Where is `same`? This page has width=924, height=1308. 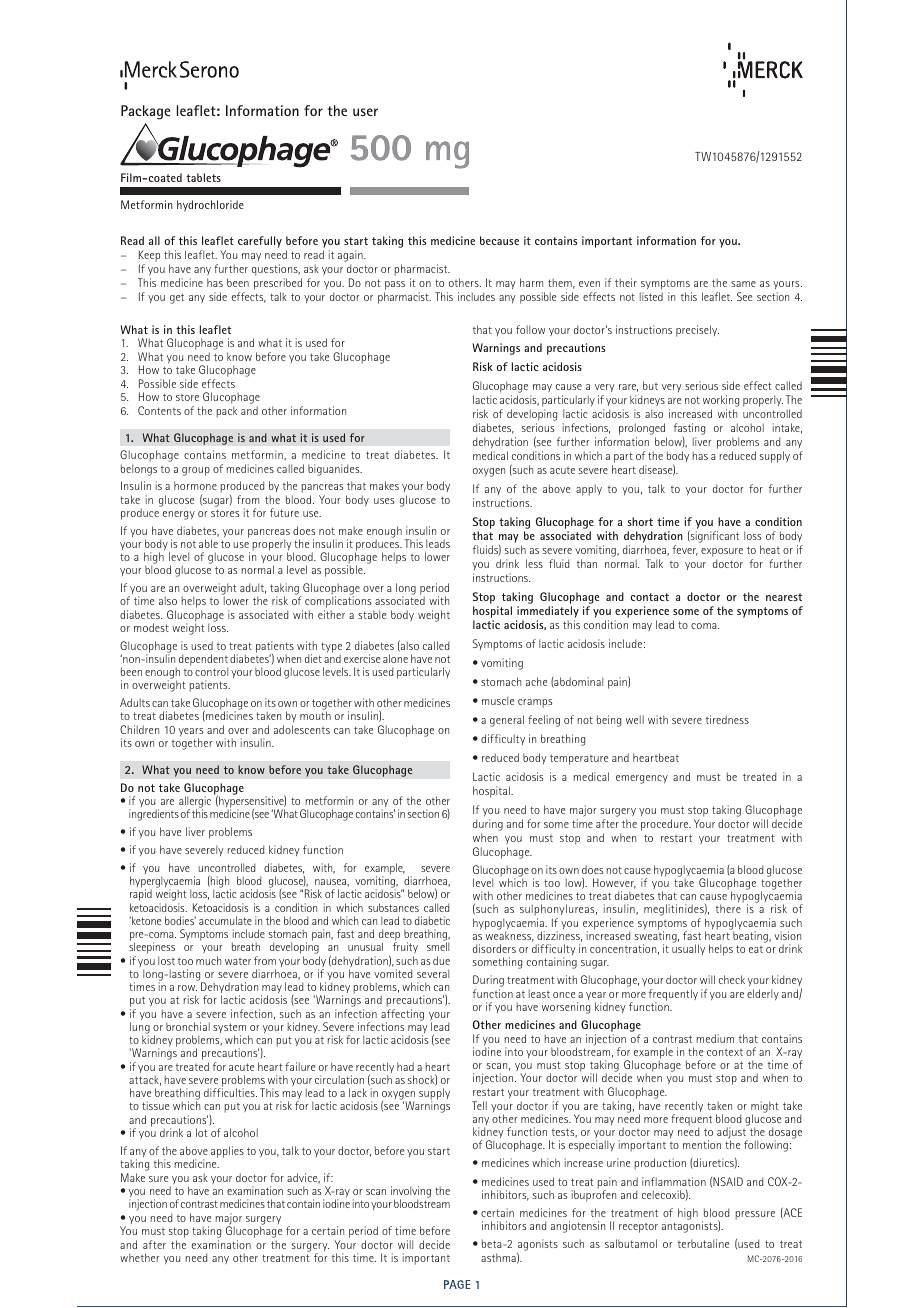 same is located at coordinates (743, 284).
